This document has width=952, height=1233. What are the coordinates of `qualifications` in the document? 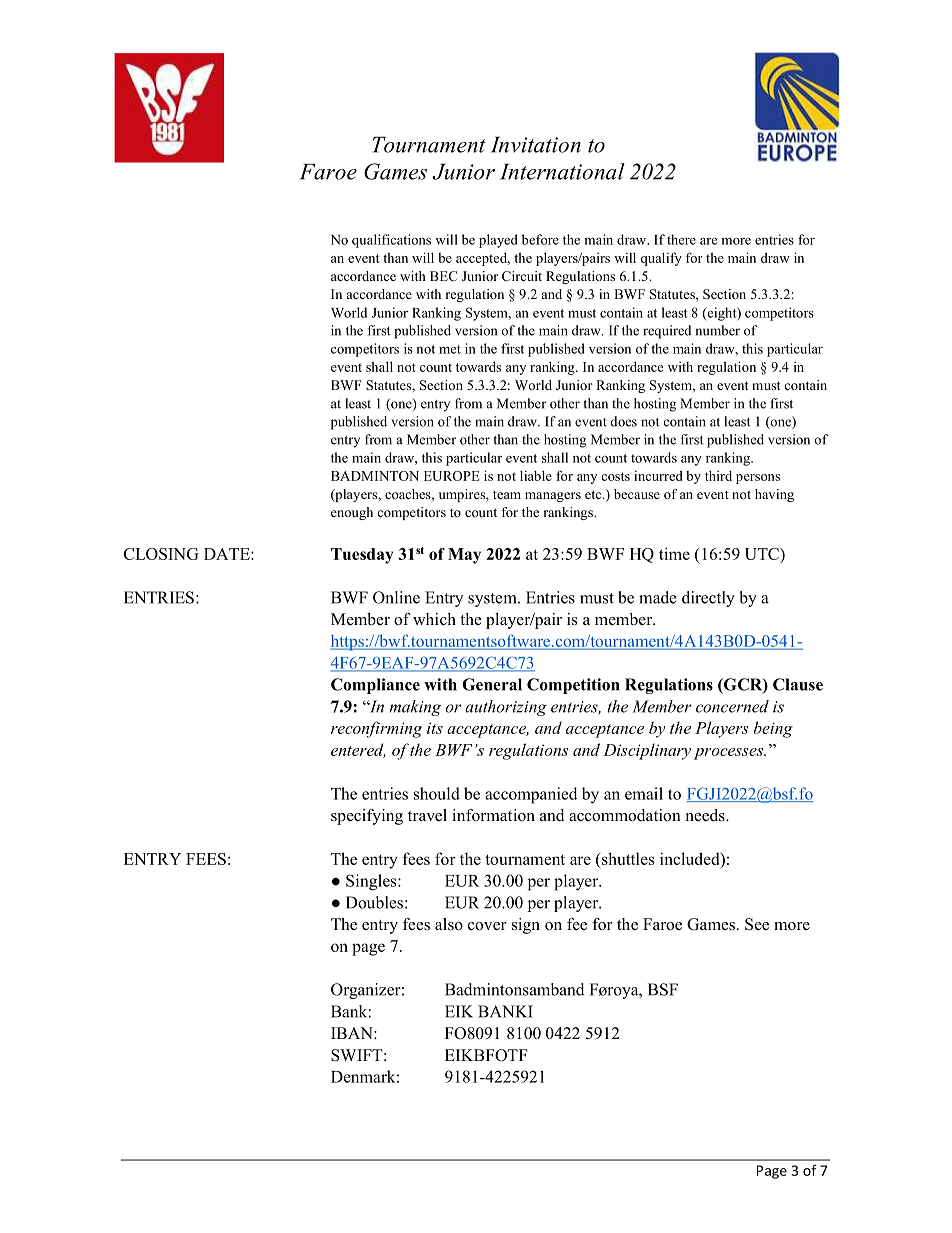 It's located at (391, 241).
